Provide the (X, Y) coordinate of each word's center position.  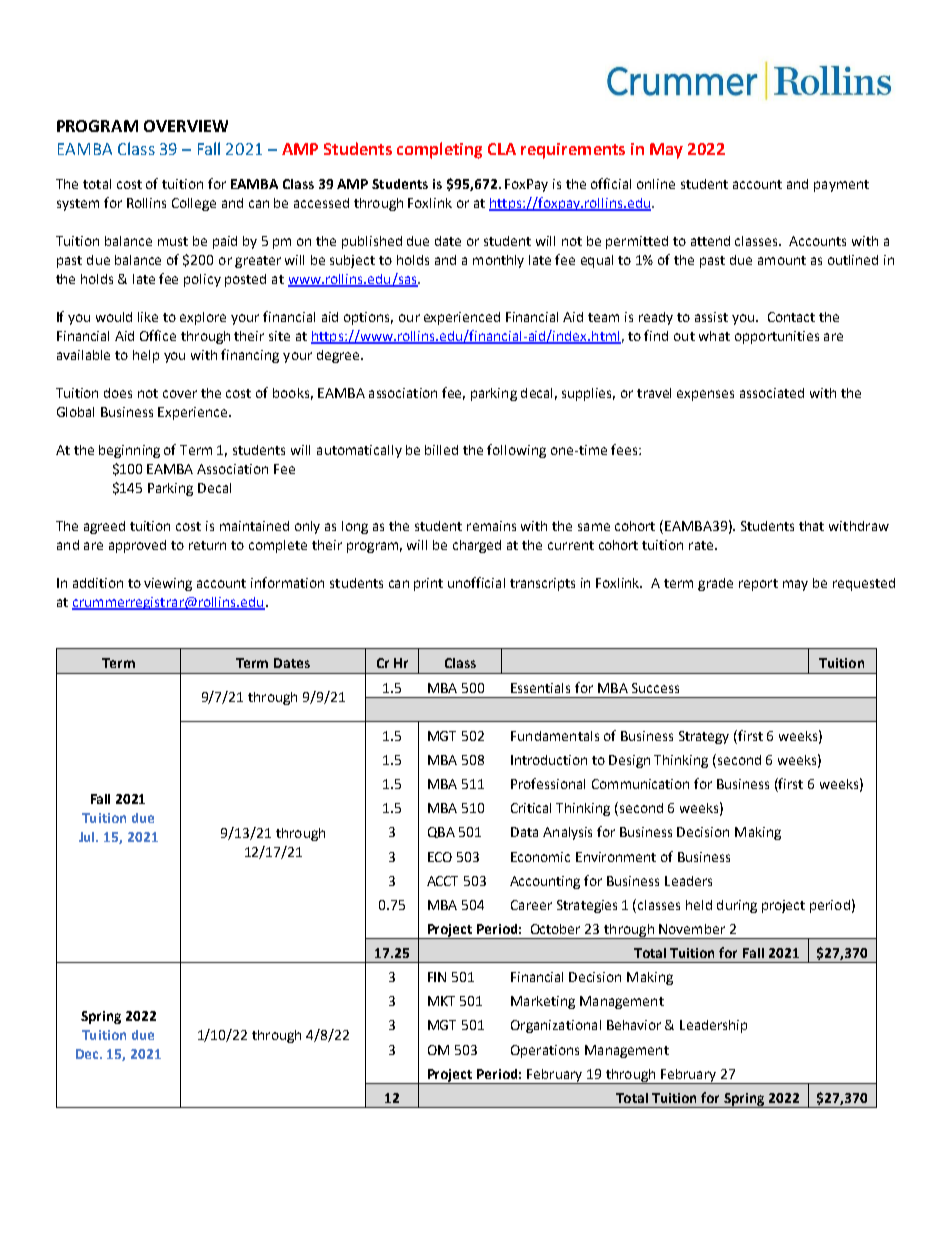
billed (441, 450)
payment (841, 186)
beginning (129, 451)
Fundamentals (555, 736)
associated (772, 393)
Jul (88, 837)
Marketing (543, 1002)
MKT (441, 1001)
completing (439, 150)
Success (655, 688)
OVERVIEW (186, 126)
